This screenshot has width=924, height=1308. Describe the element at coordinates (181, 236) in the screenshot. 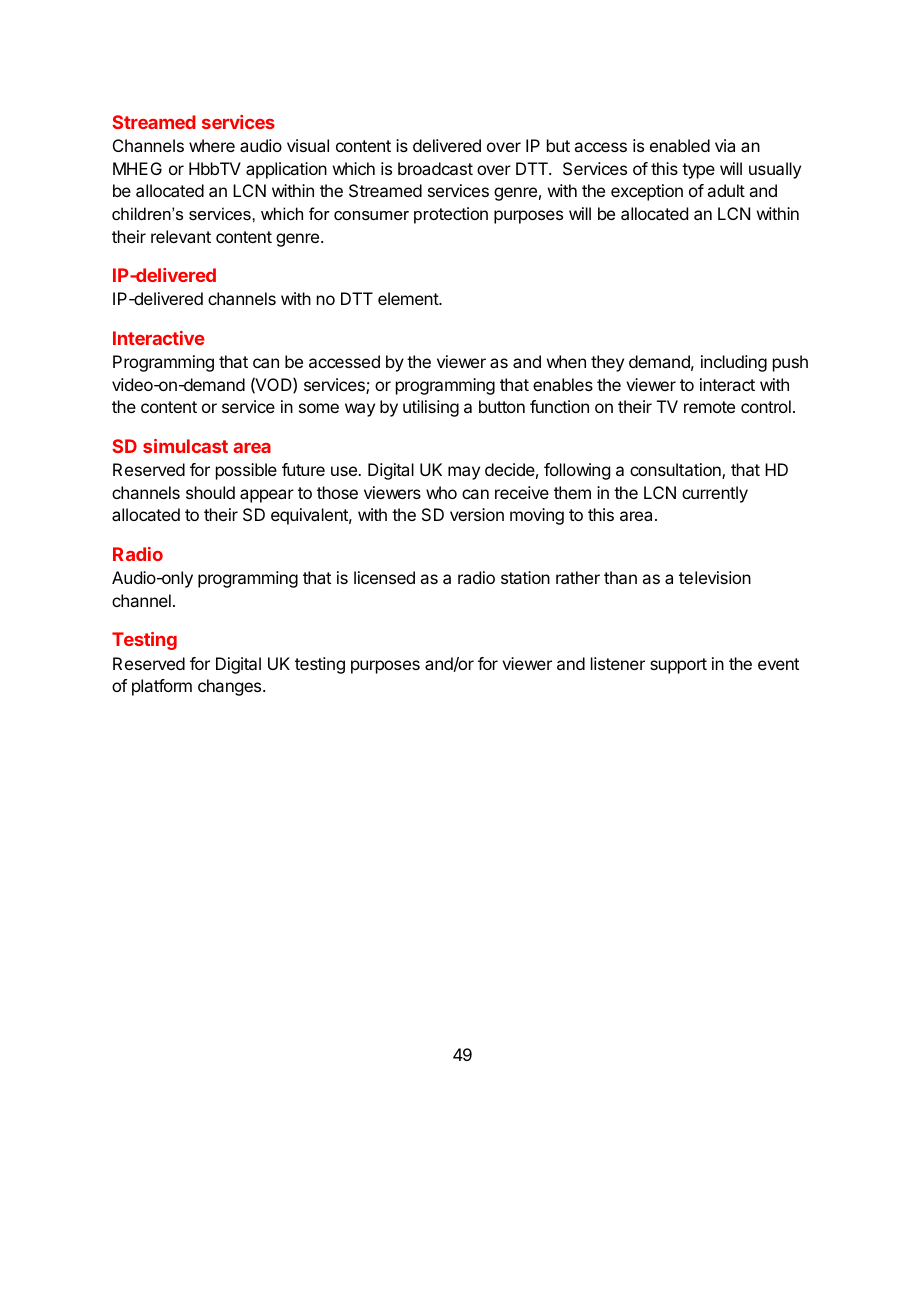

I see `relevant` at that location.
